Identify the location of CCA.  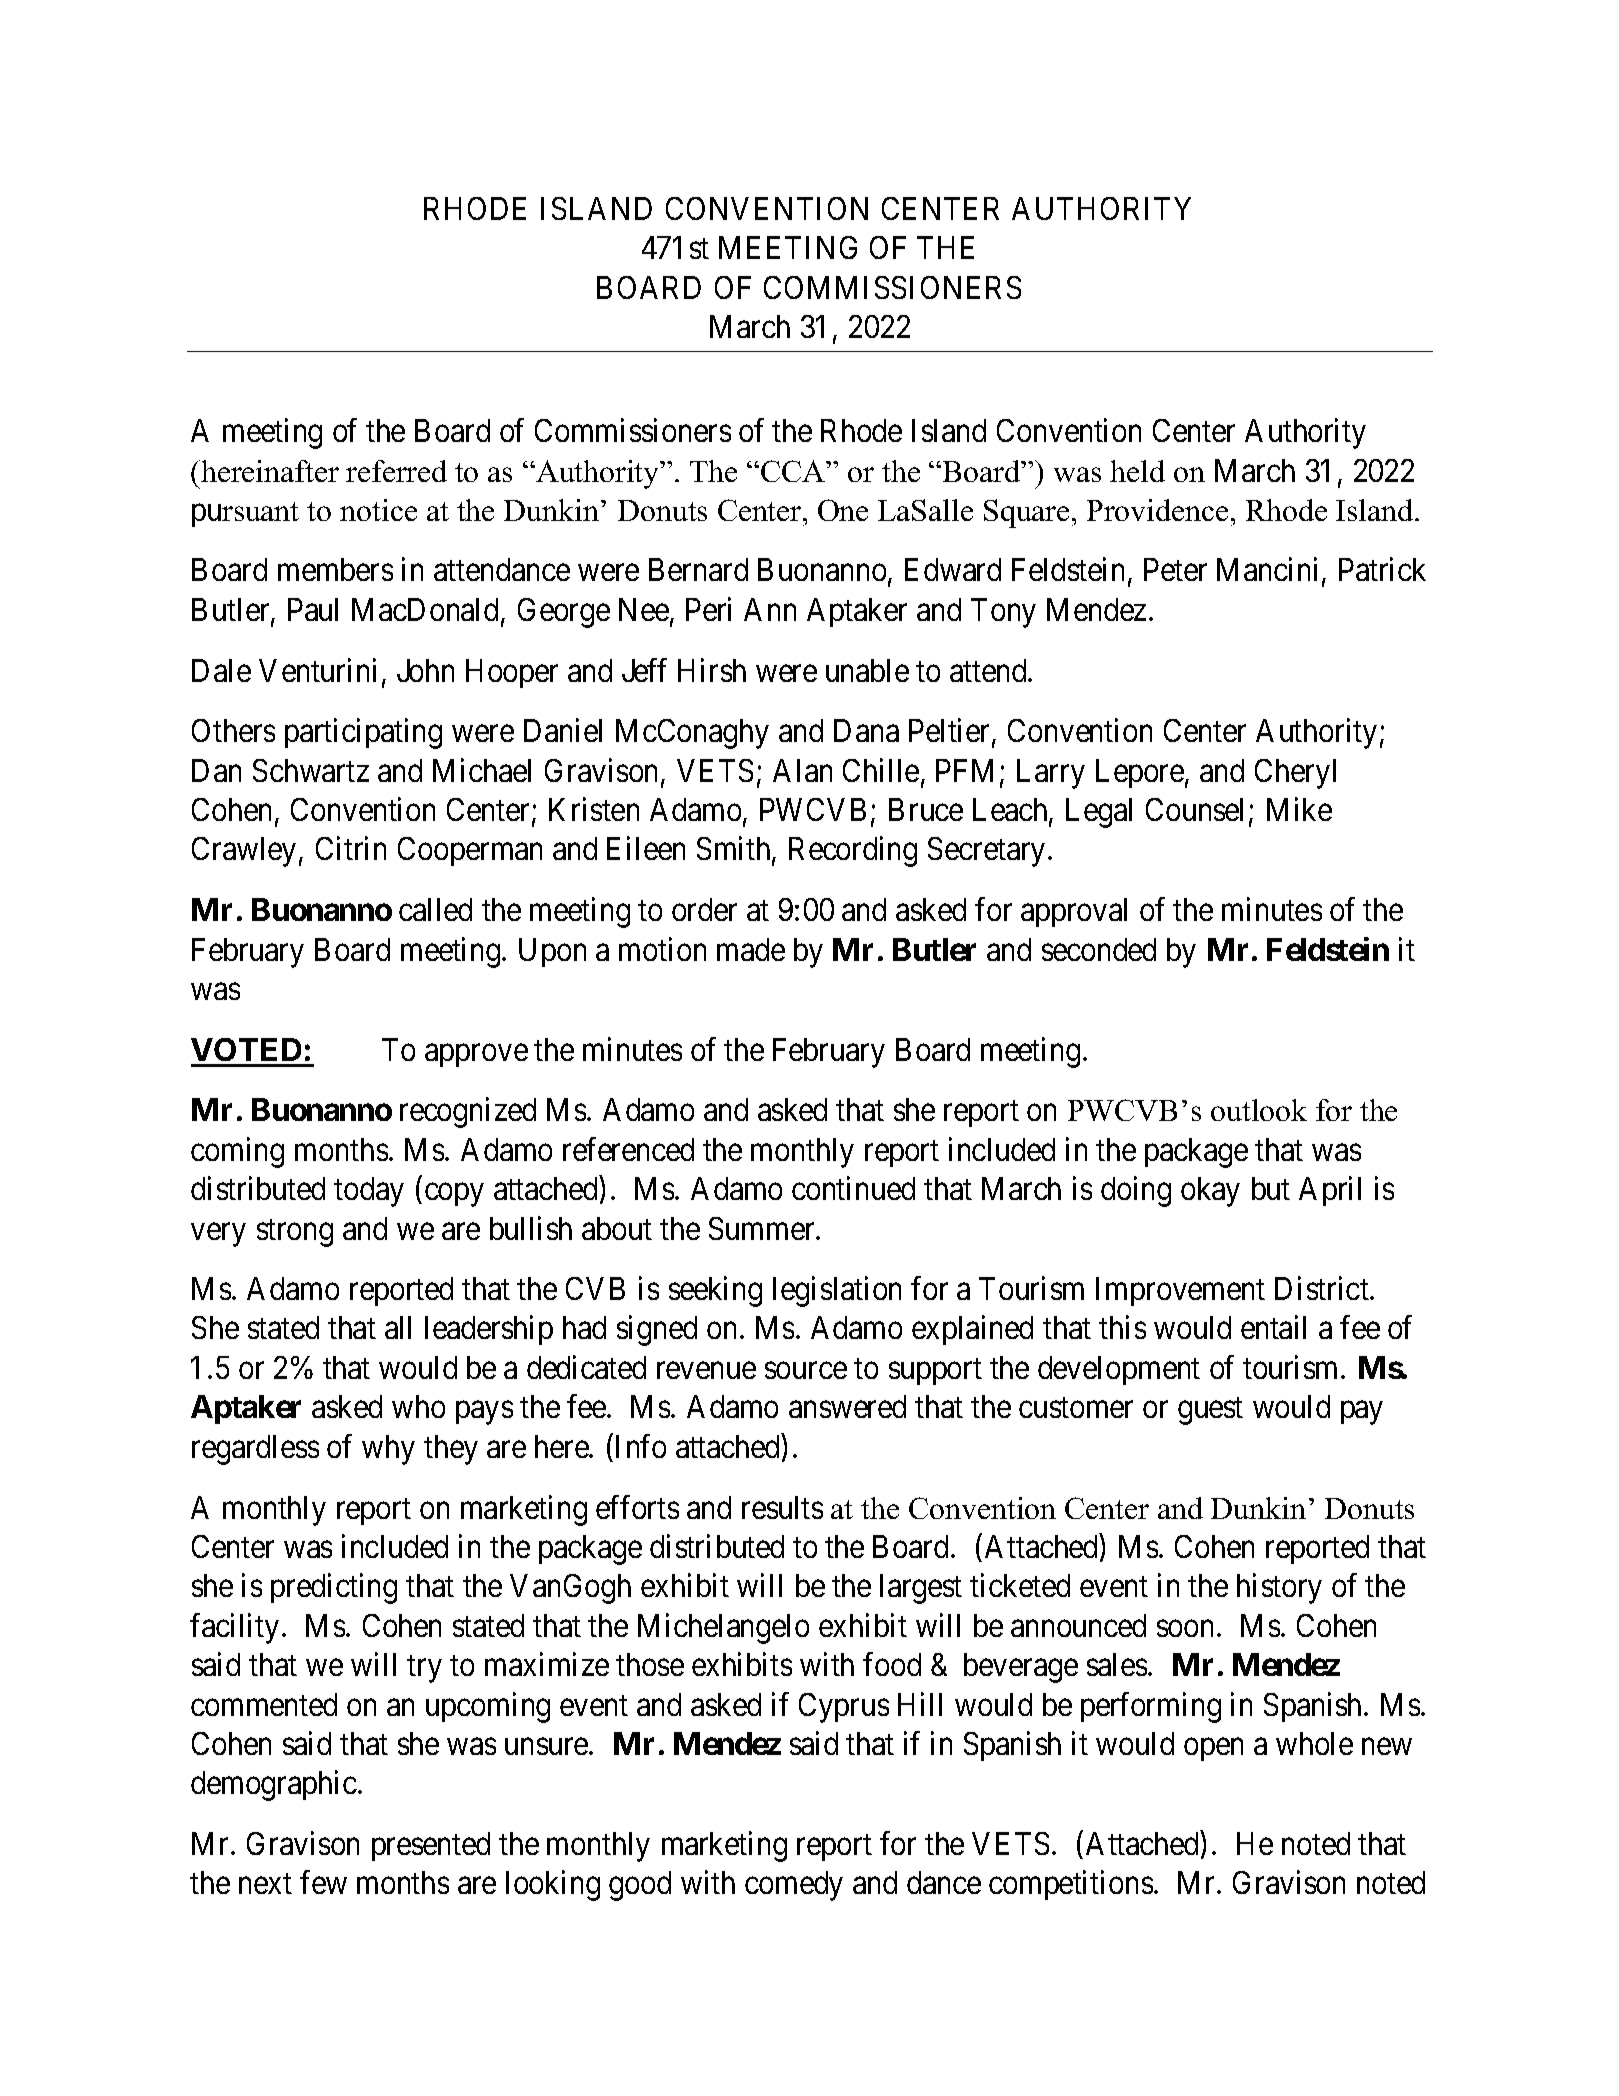
(794, 471).
